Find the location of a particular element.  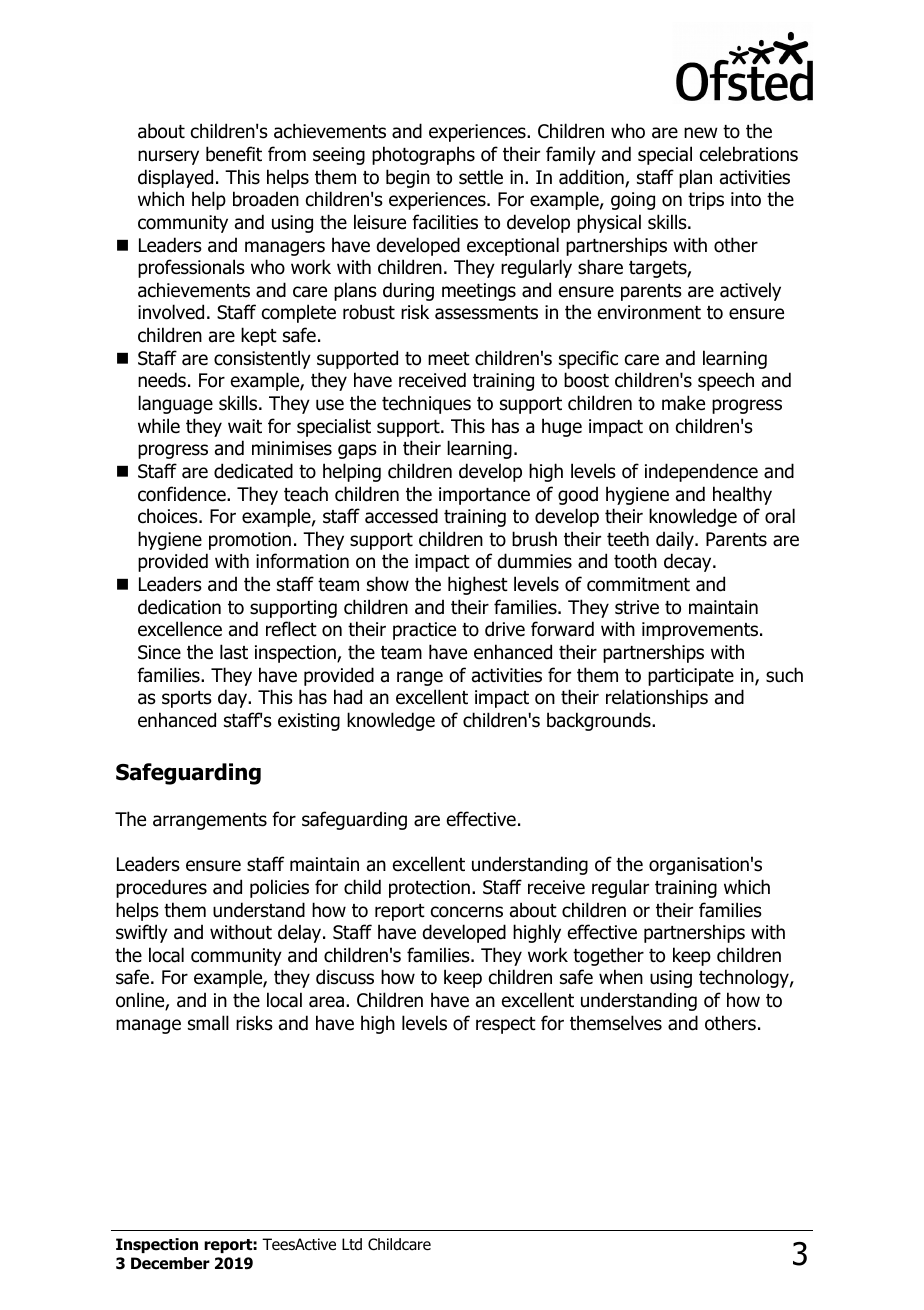

day is located at coordinates (234, 698).
